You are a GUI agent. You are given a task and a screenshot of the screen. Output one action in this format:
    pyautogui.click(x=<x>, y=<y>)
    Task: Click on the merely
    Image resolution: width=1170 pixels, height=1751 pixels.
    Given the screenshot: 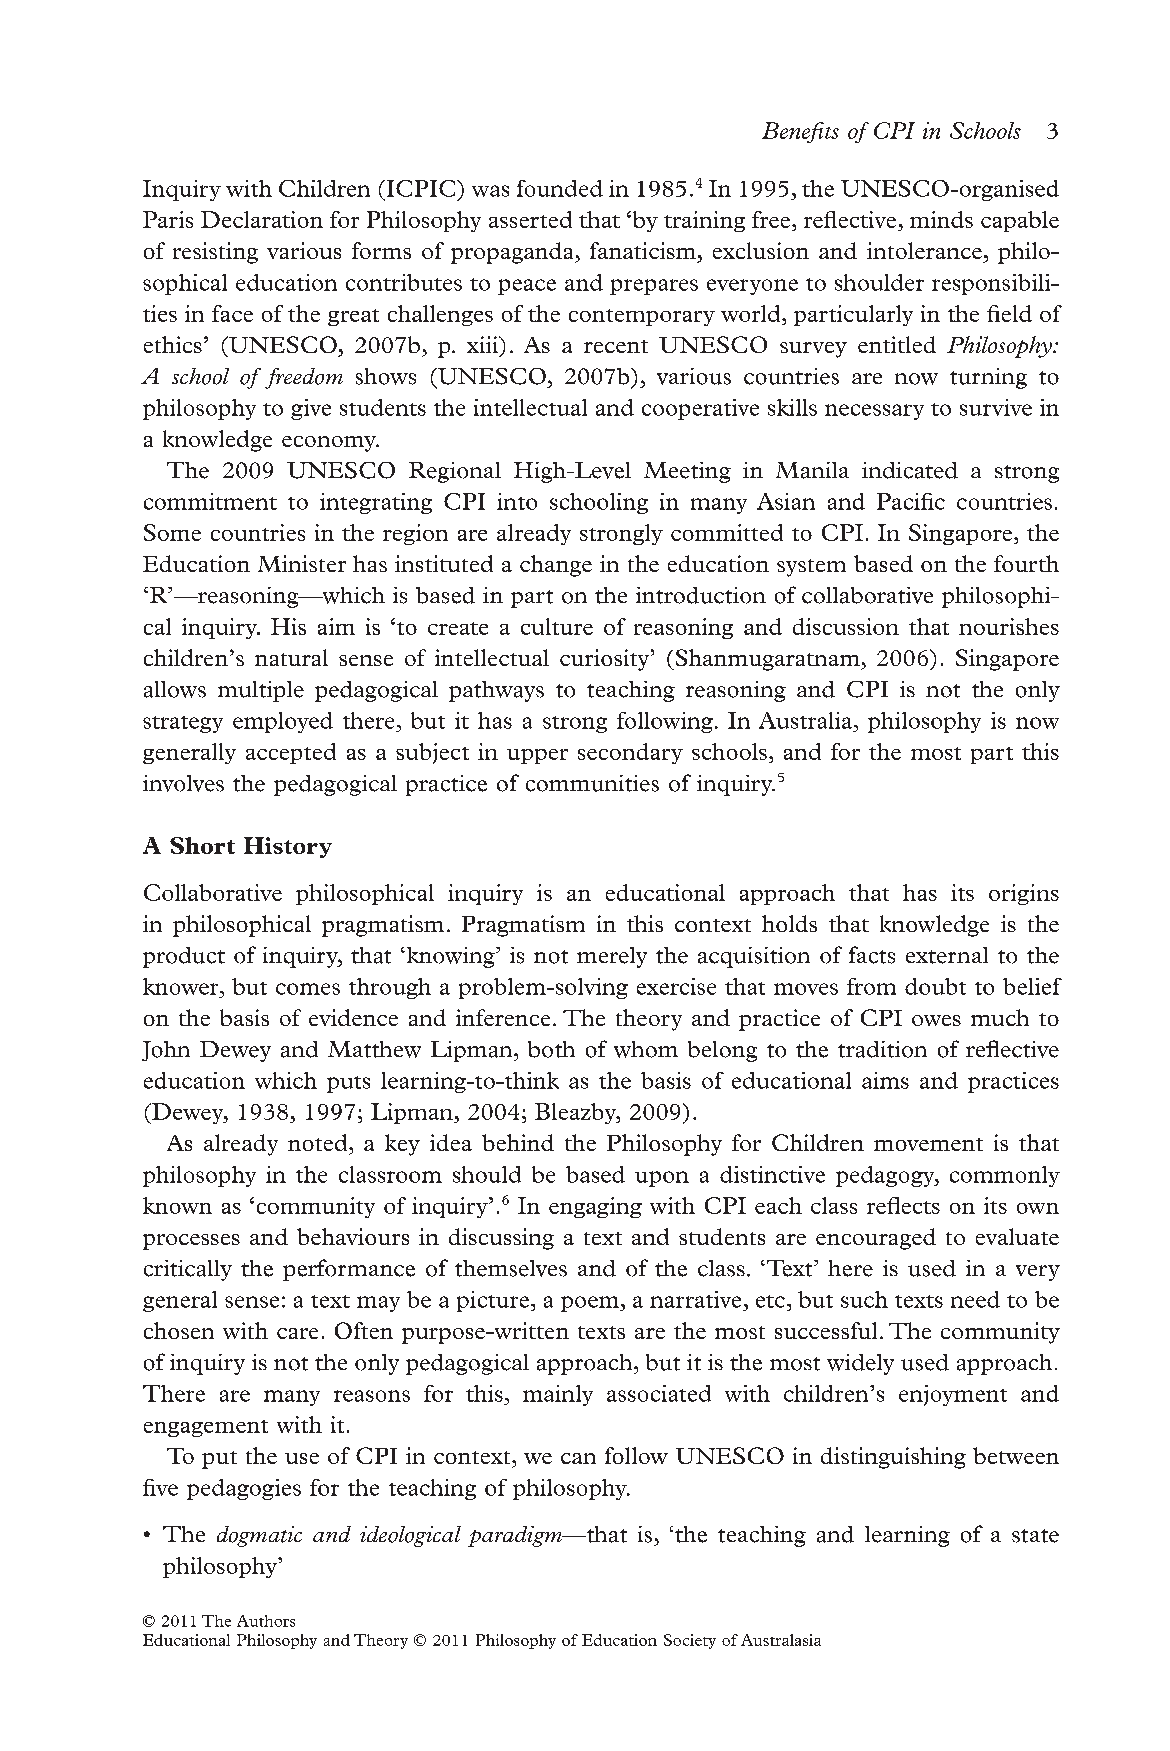 What is the action you would take?
    pyautogui.click(x=612, y=957)
